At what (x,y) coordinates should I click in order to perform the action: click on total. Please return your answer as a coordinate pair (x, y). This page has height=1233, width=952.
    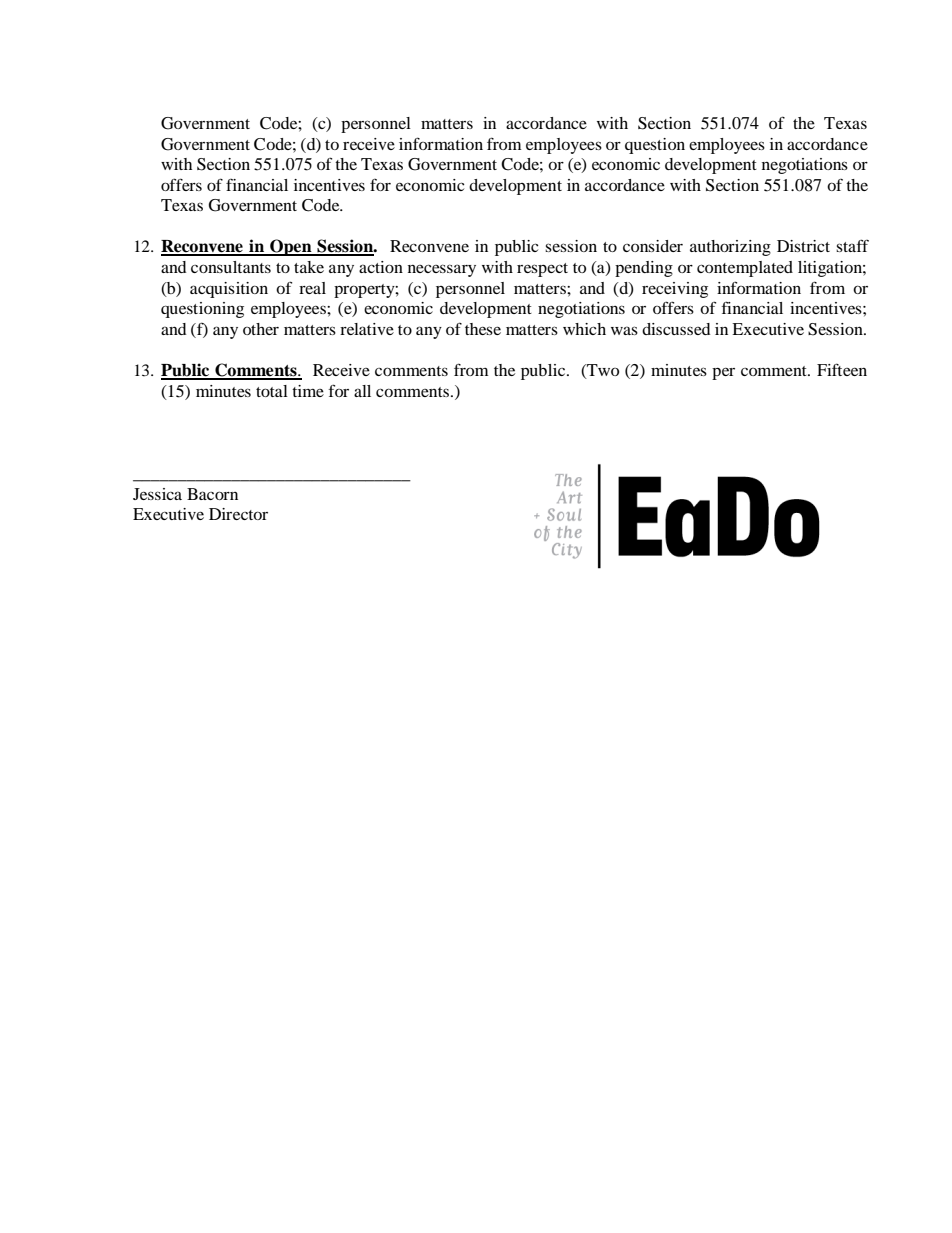
    Looking at the image, I should click on (272, 391).
